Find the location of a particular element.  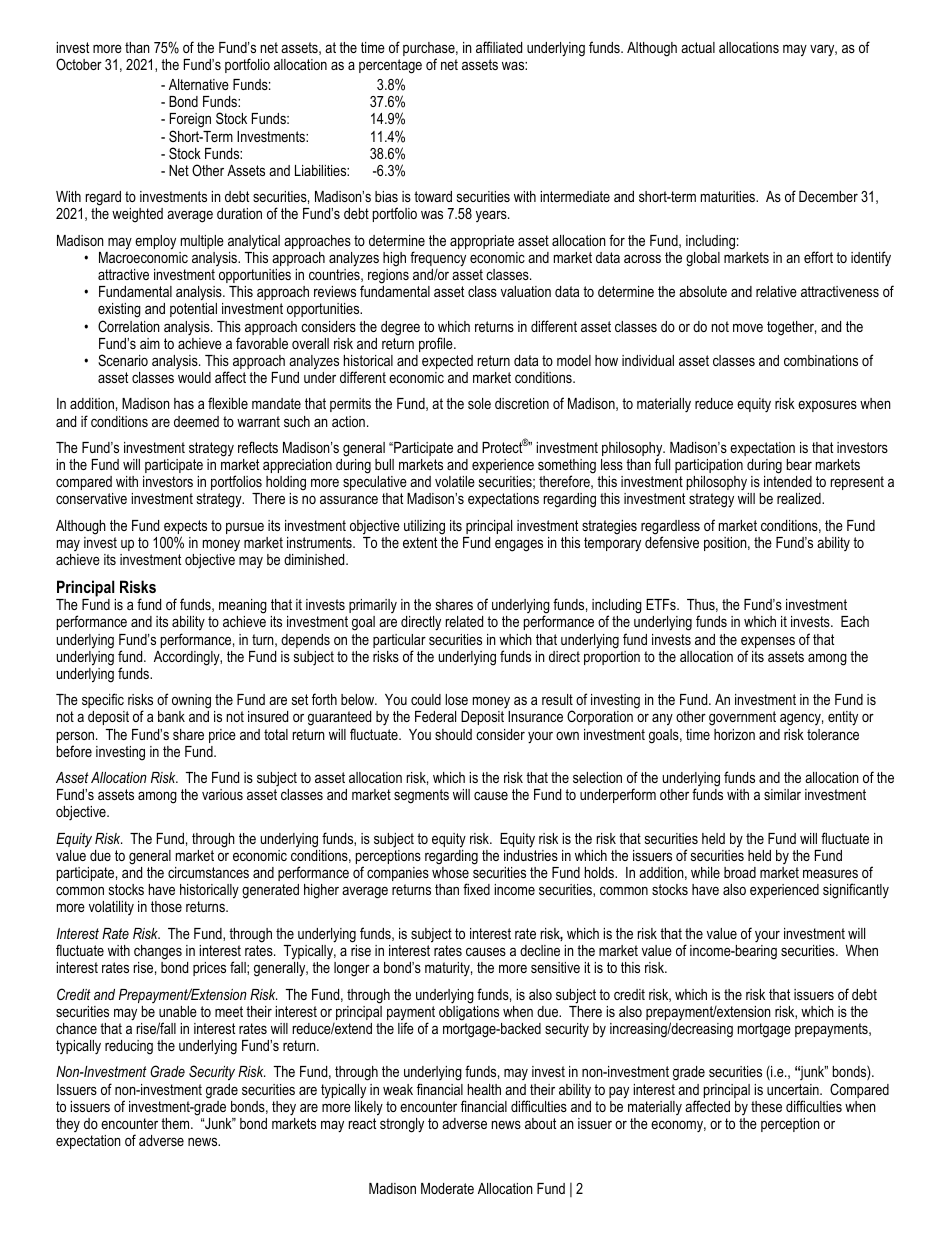

profile is located at coordinates (437, 344).
